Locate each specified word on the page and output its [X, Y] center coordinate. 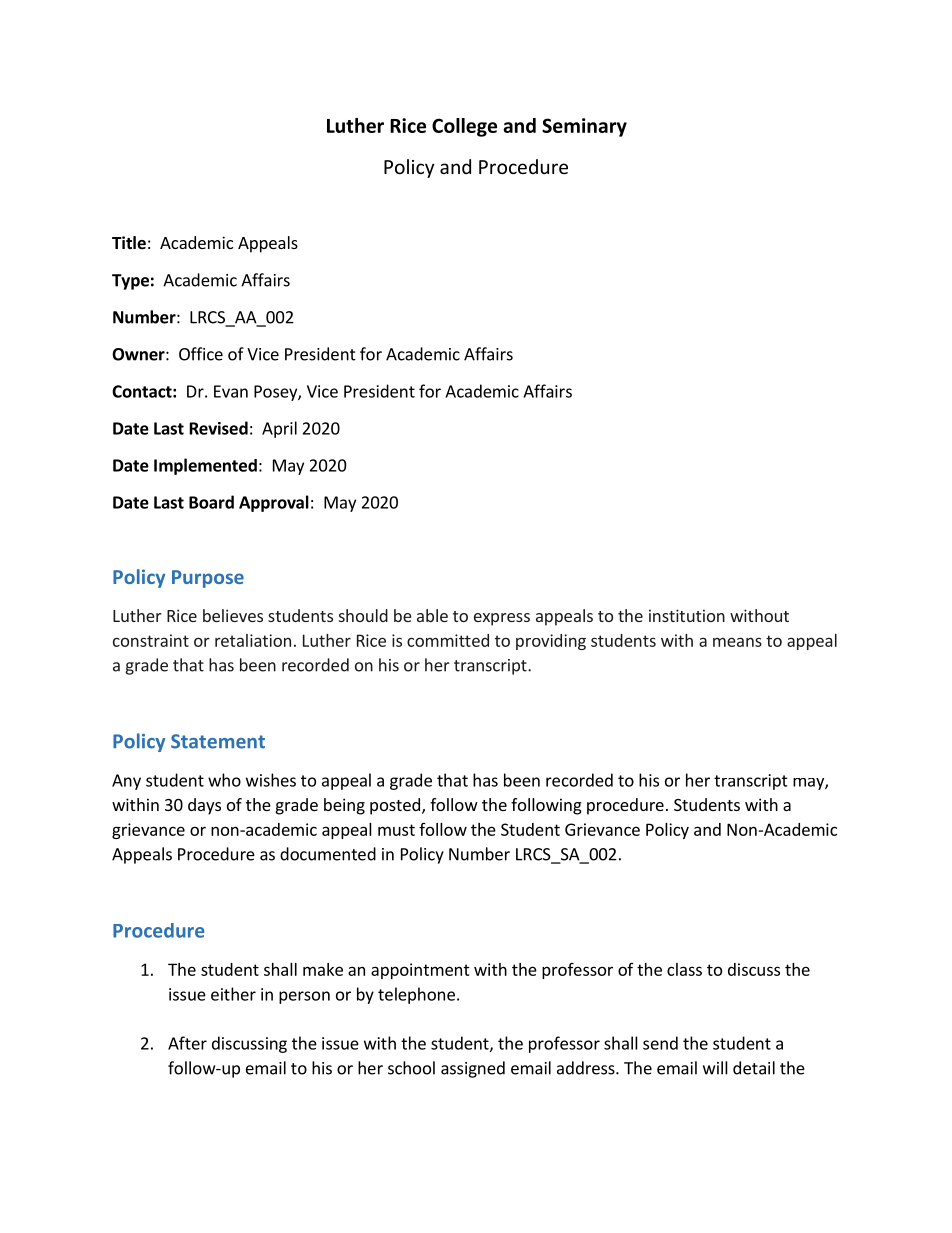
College [464, 127]
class [684, 969]
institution [687, 615]
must [396, 830]
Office [201, 354]
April [279, 429]
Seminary [584, 127]
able [432, 615]
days [204, 806]
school [411, 1068]
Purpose [208, 579]
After [187, 1043]
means [737, 642]
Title [129, 243]
